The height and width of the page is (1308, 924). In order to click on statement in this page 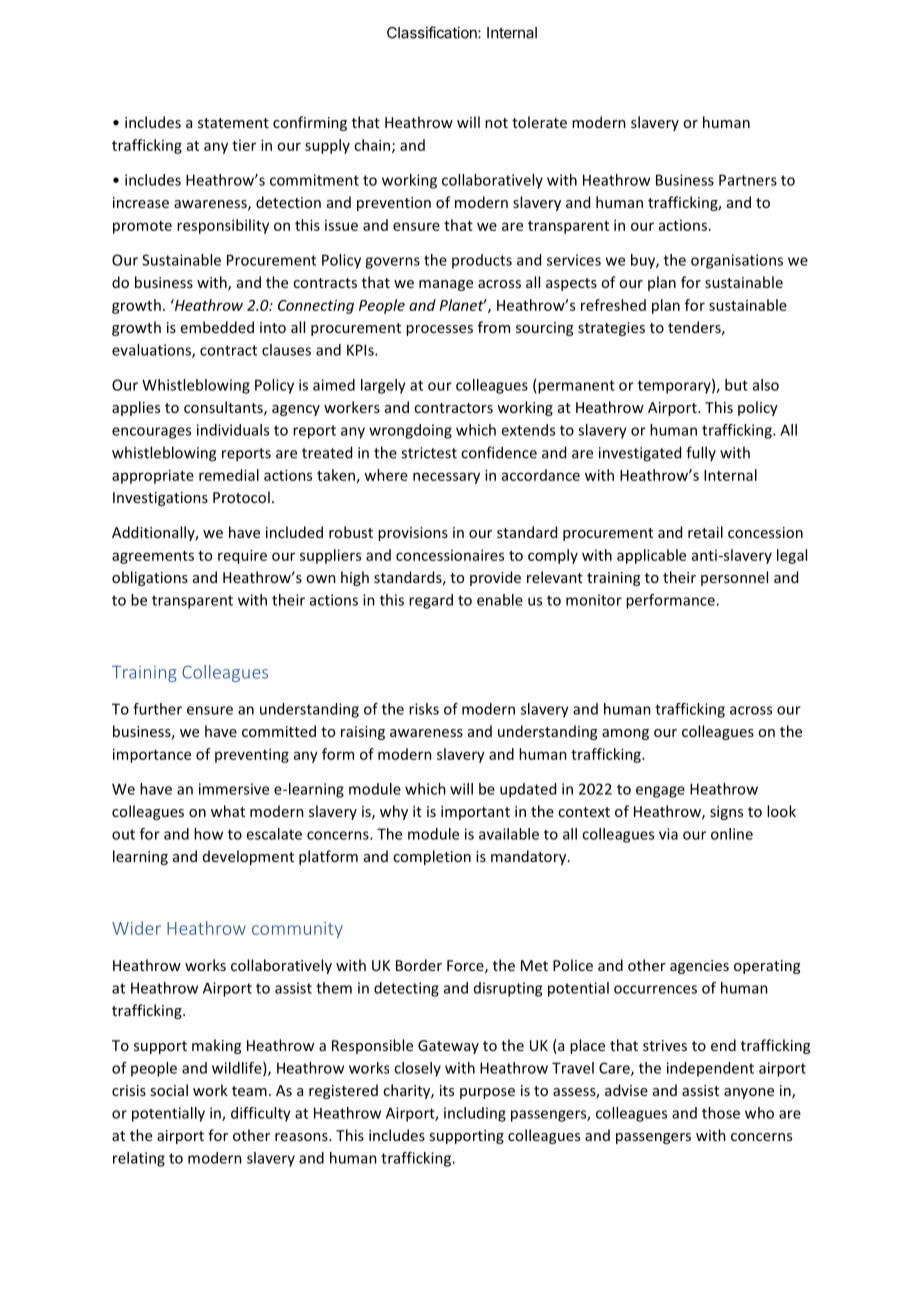, I will do `click(233, 123)`.
